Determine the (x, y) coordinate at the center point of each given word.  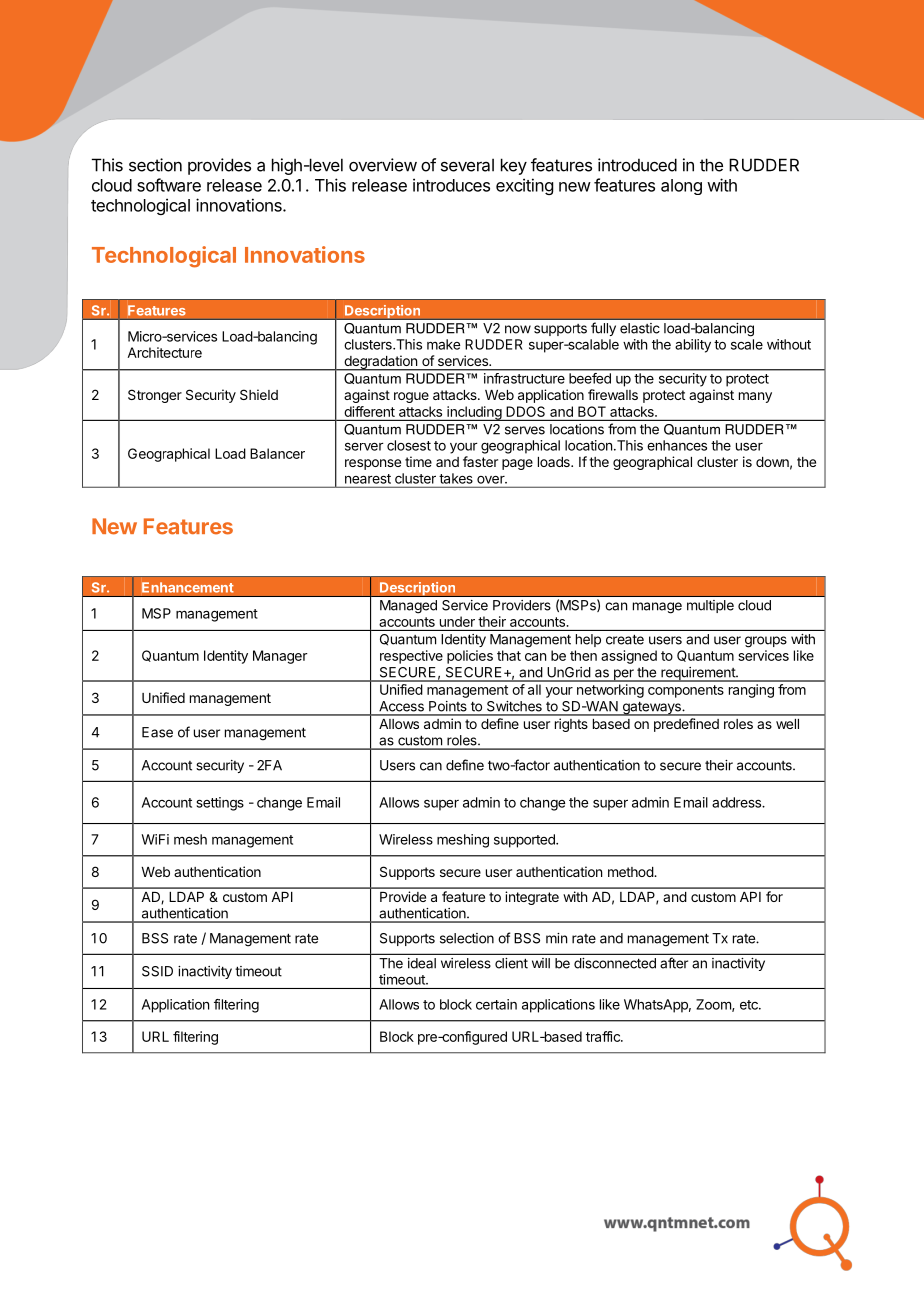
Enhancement (188, 587)
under (457, 621)
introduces (451, 185)
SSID (157, 971)
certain (496, 1004)
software (169, 185)
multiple (710, 606)
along (681, 187)
